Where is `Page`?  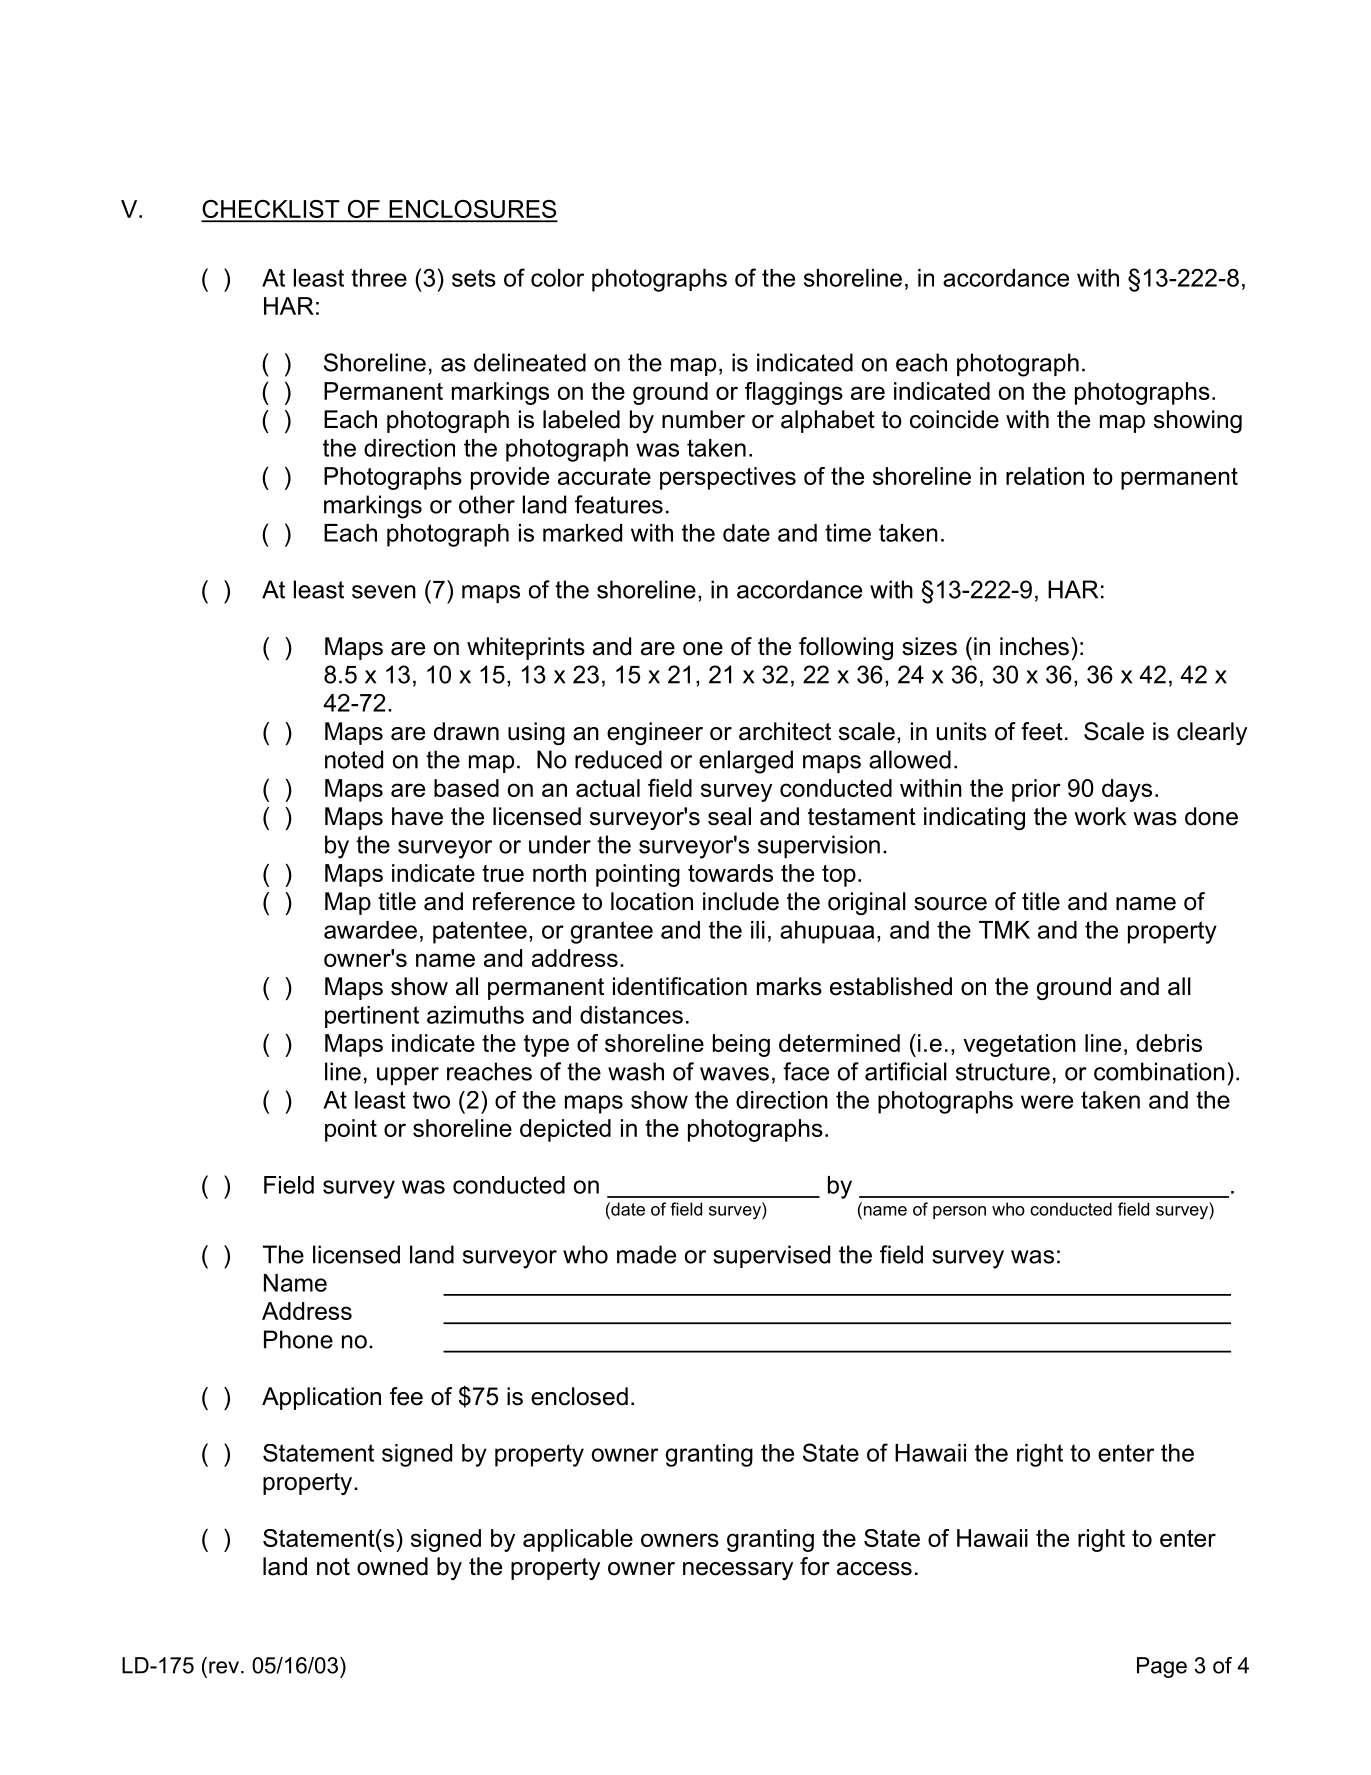 Page is located at coordinates (1162, 1667).
